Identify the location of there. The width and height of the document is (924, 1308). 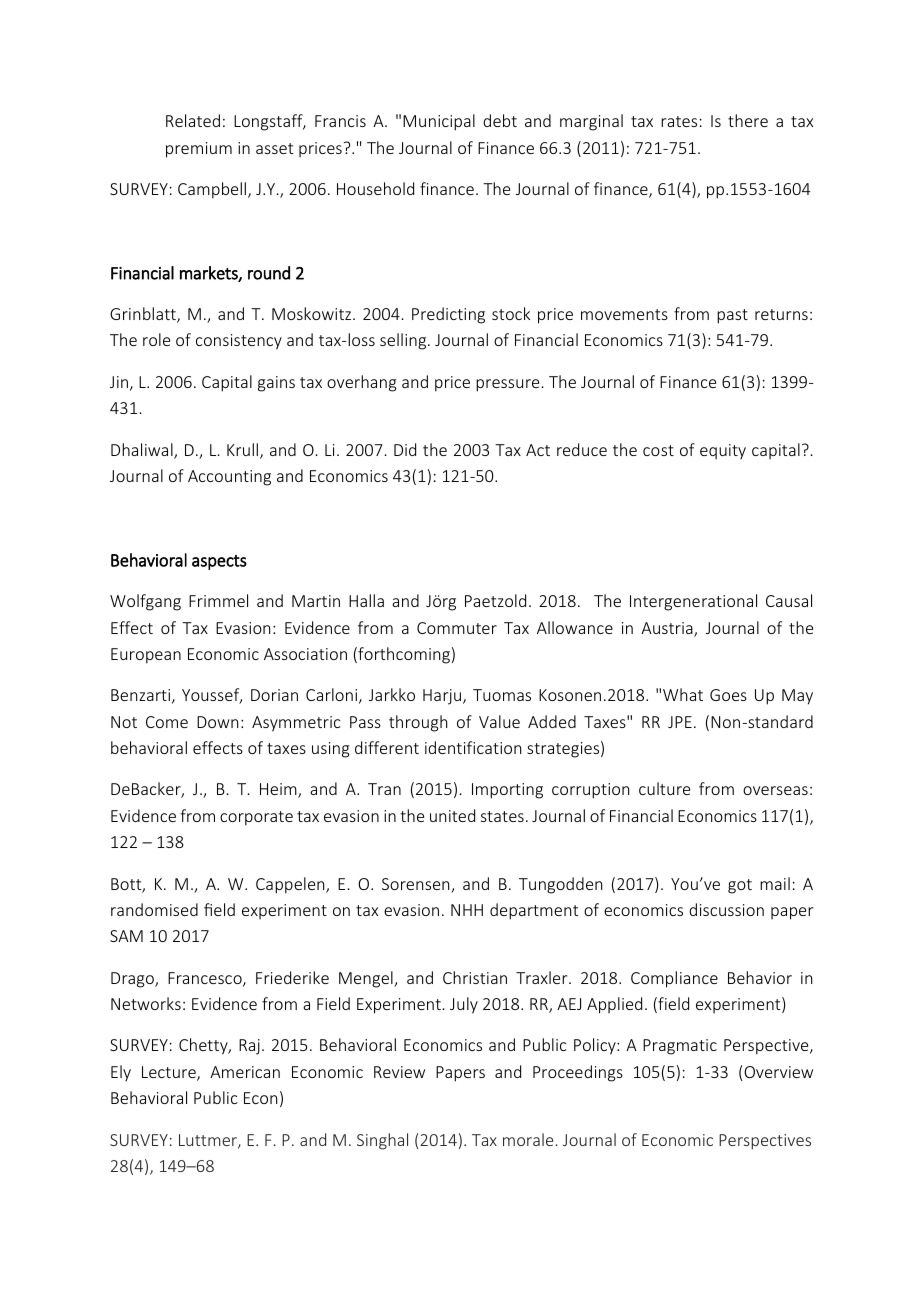
(748, 120).
